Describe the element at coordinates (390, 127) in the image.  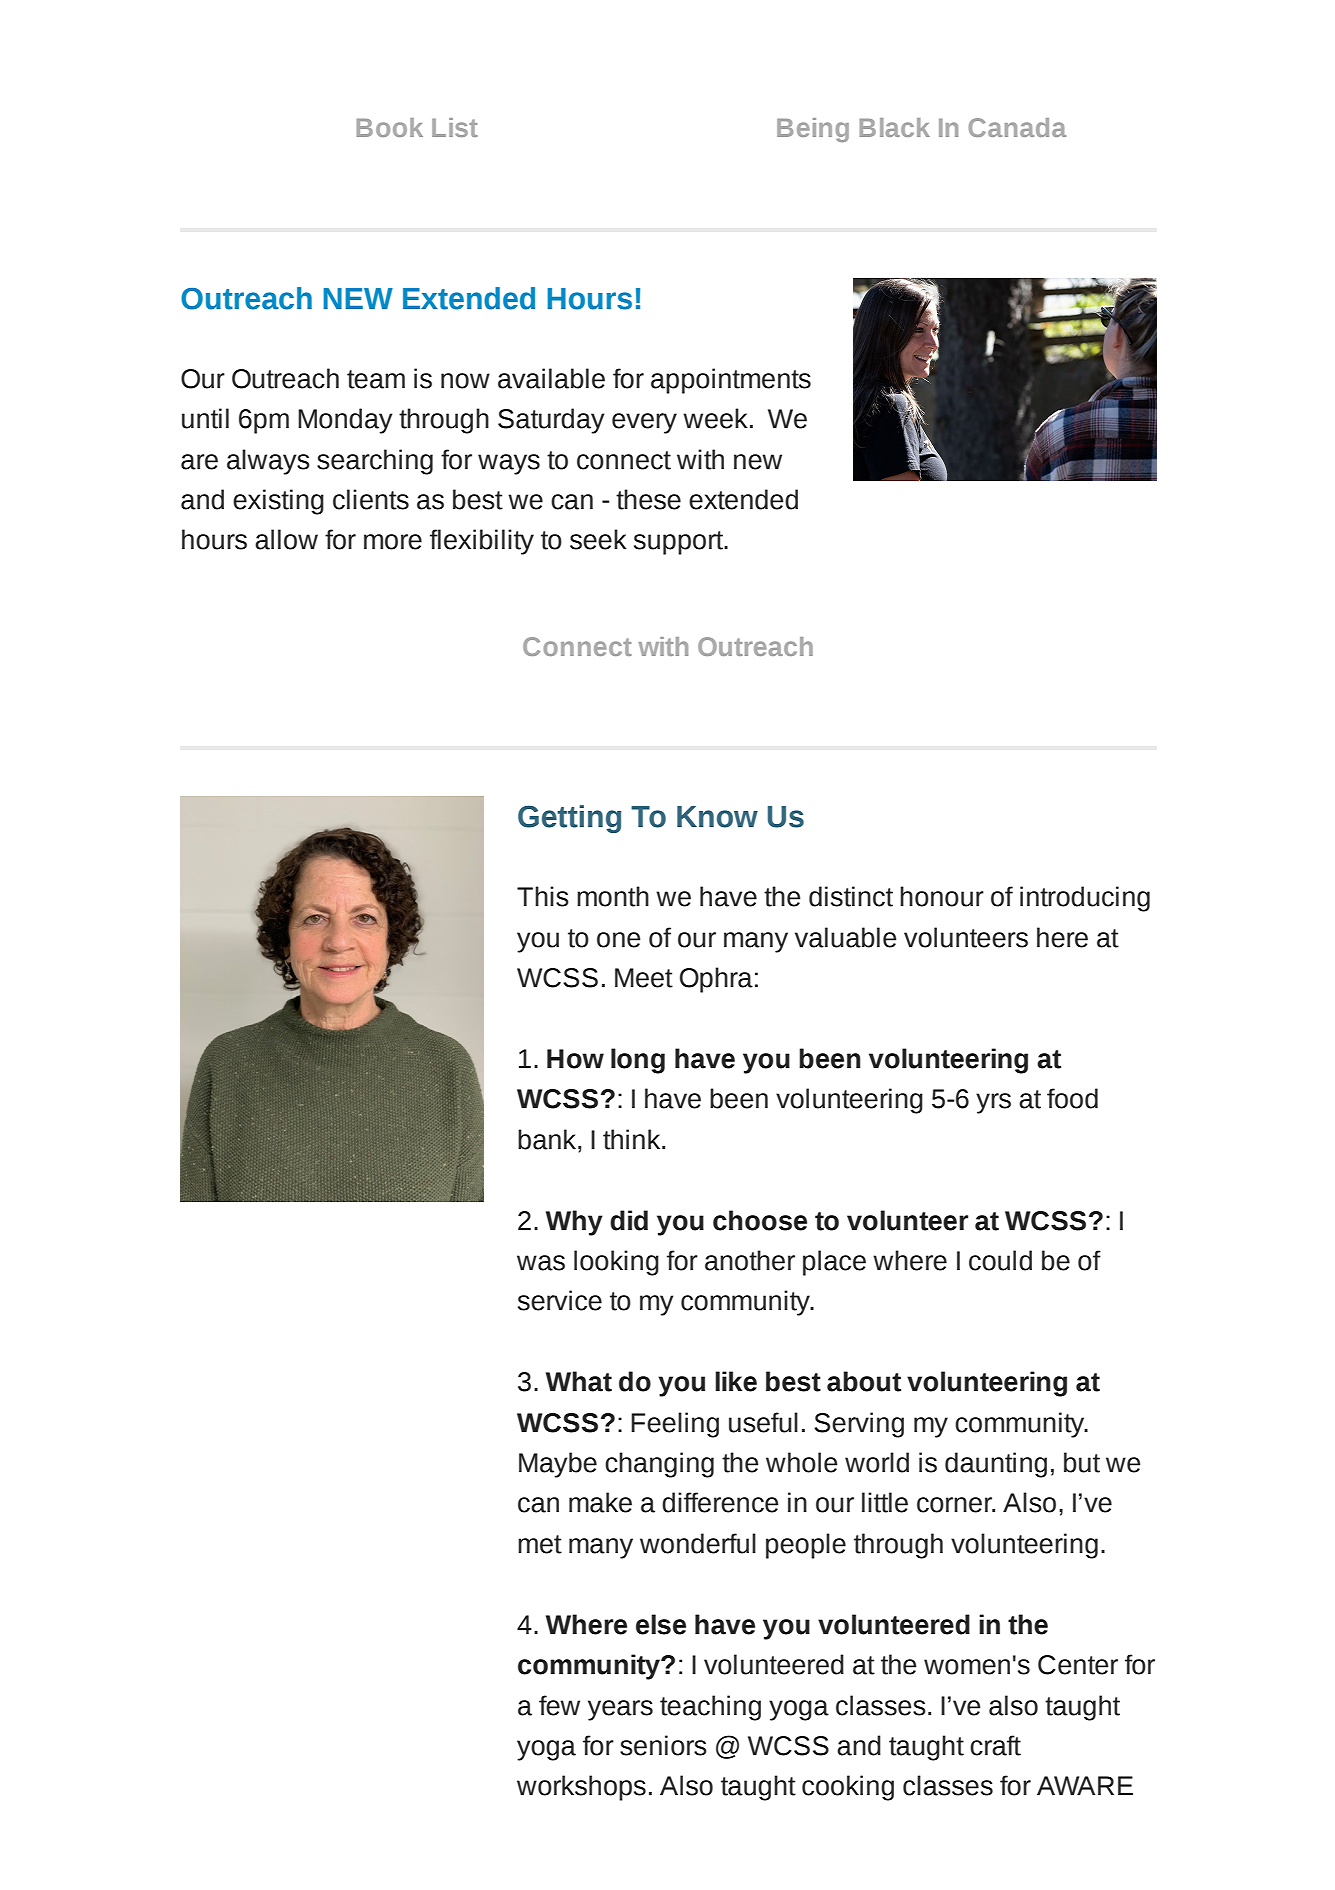
I see `Book` at that location.
